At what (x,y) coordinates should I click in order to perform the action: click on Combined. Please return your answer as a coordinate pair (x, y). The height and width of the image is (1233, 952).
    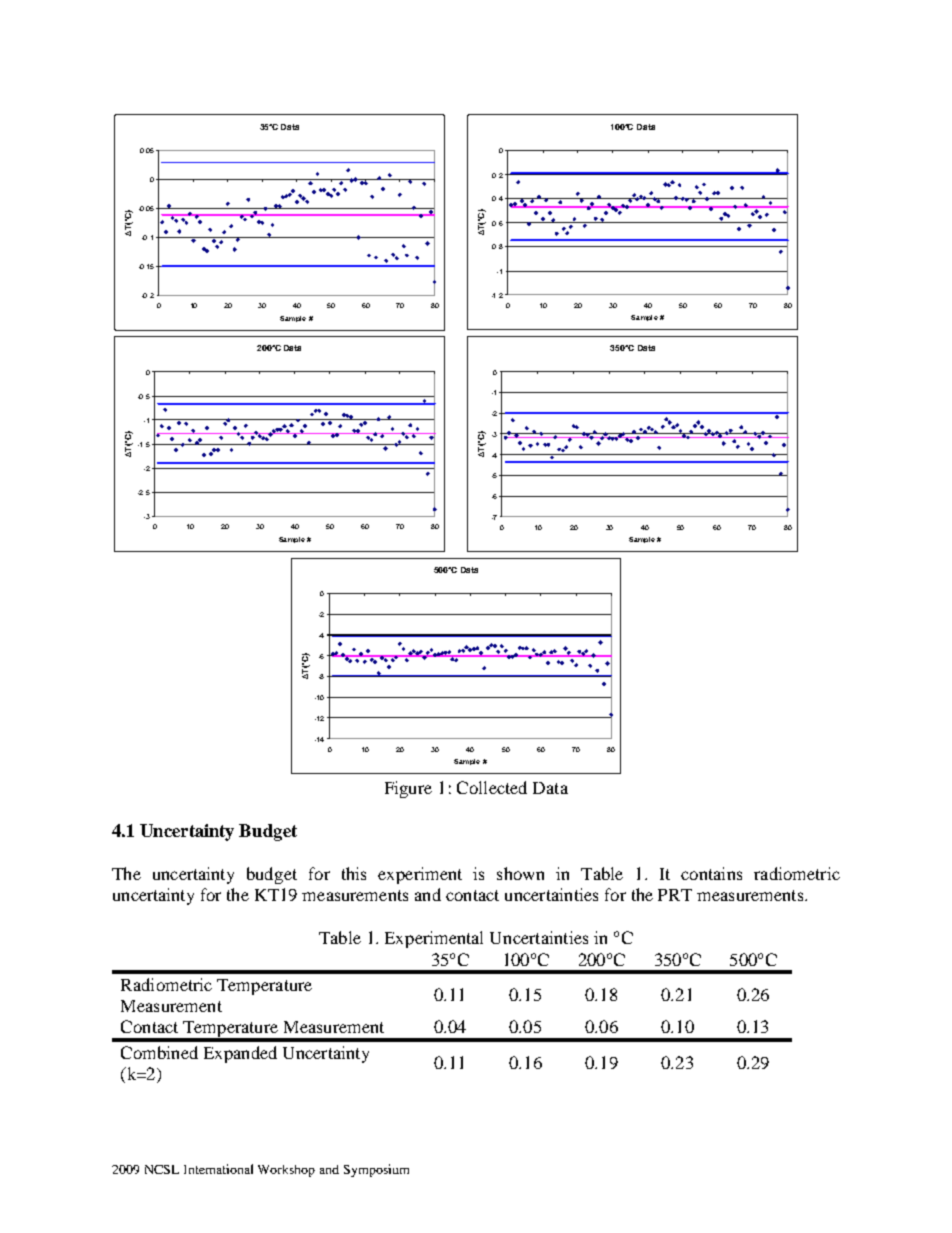
    Looking at the image, I should click on (159, 1052).
